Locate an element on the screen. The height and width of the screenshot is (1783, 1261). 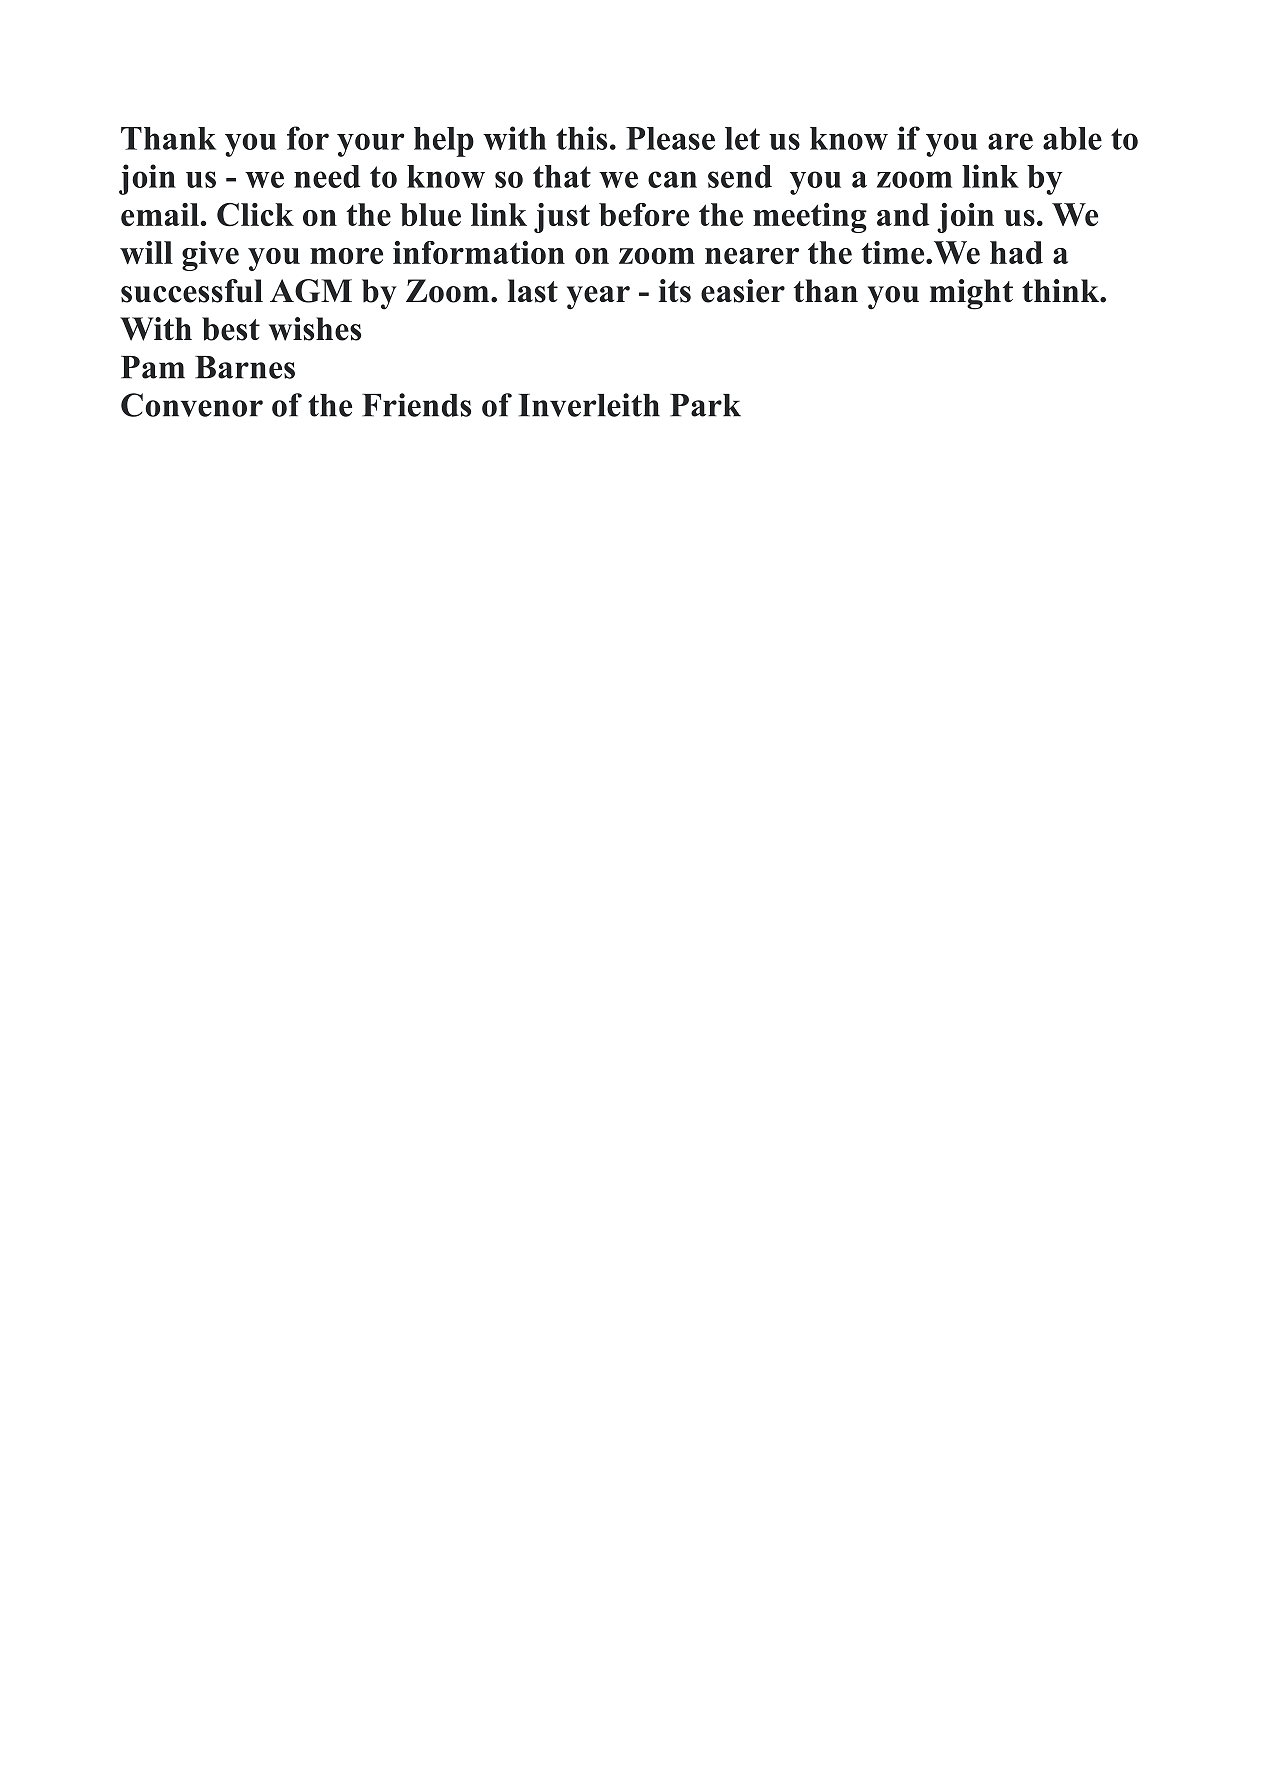
Friends is located at coordinates (416, 405).
